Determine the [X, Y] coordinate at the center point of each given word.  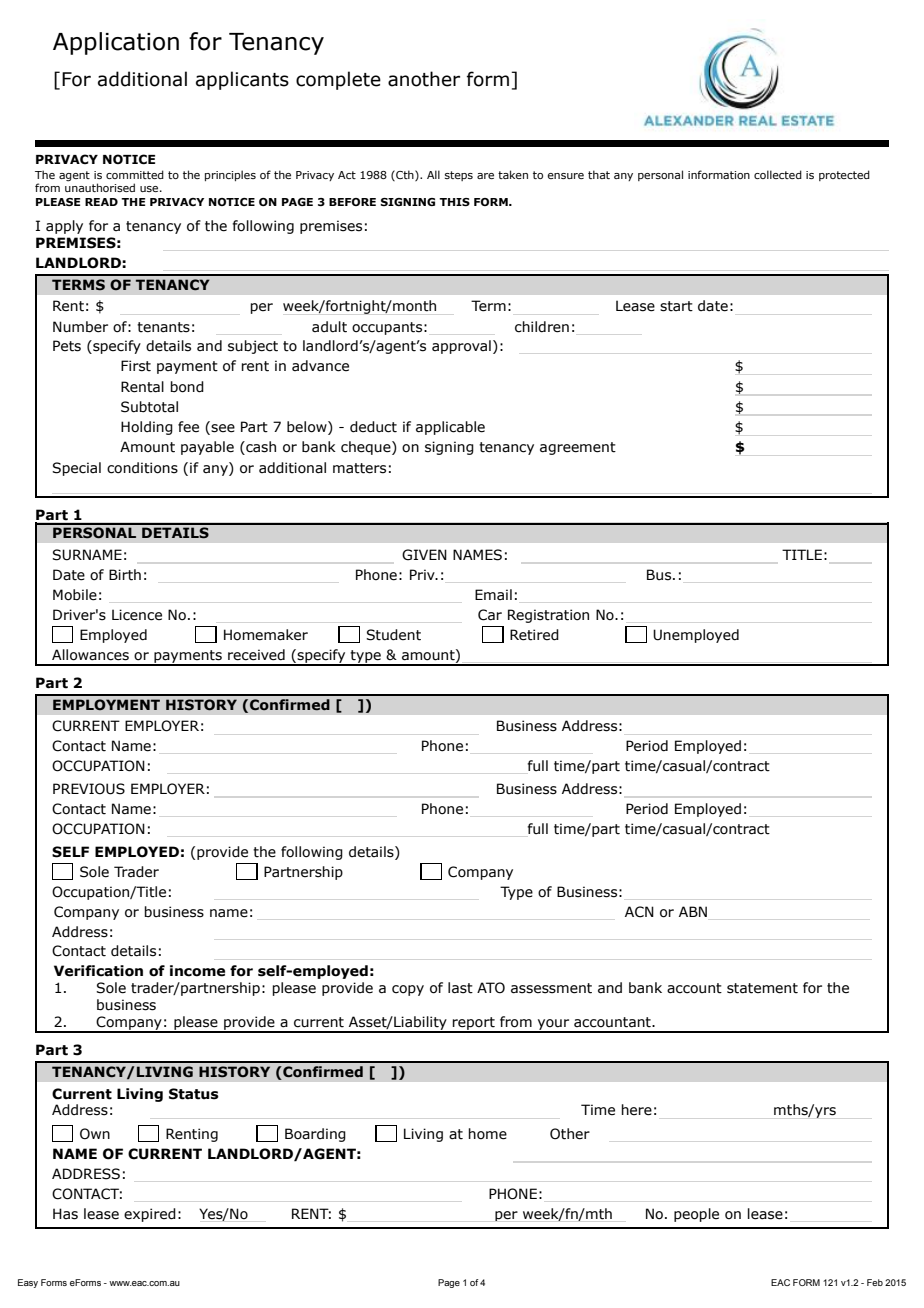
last [460, 988]
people [696, 1215]
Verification [98, 971]
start [676, 306]
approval [461, 347]
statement [762, 988]
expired [150, 1215]
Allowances [90, 655]
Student [393, 635]
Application [116, 43]
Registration [548, 616]
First [136, 366]
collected [778, 174]
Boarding [315, 1135]
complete [338, 80]
